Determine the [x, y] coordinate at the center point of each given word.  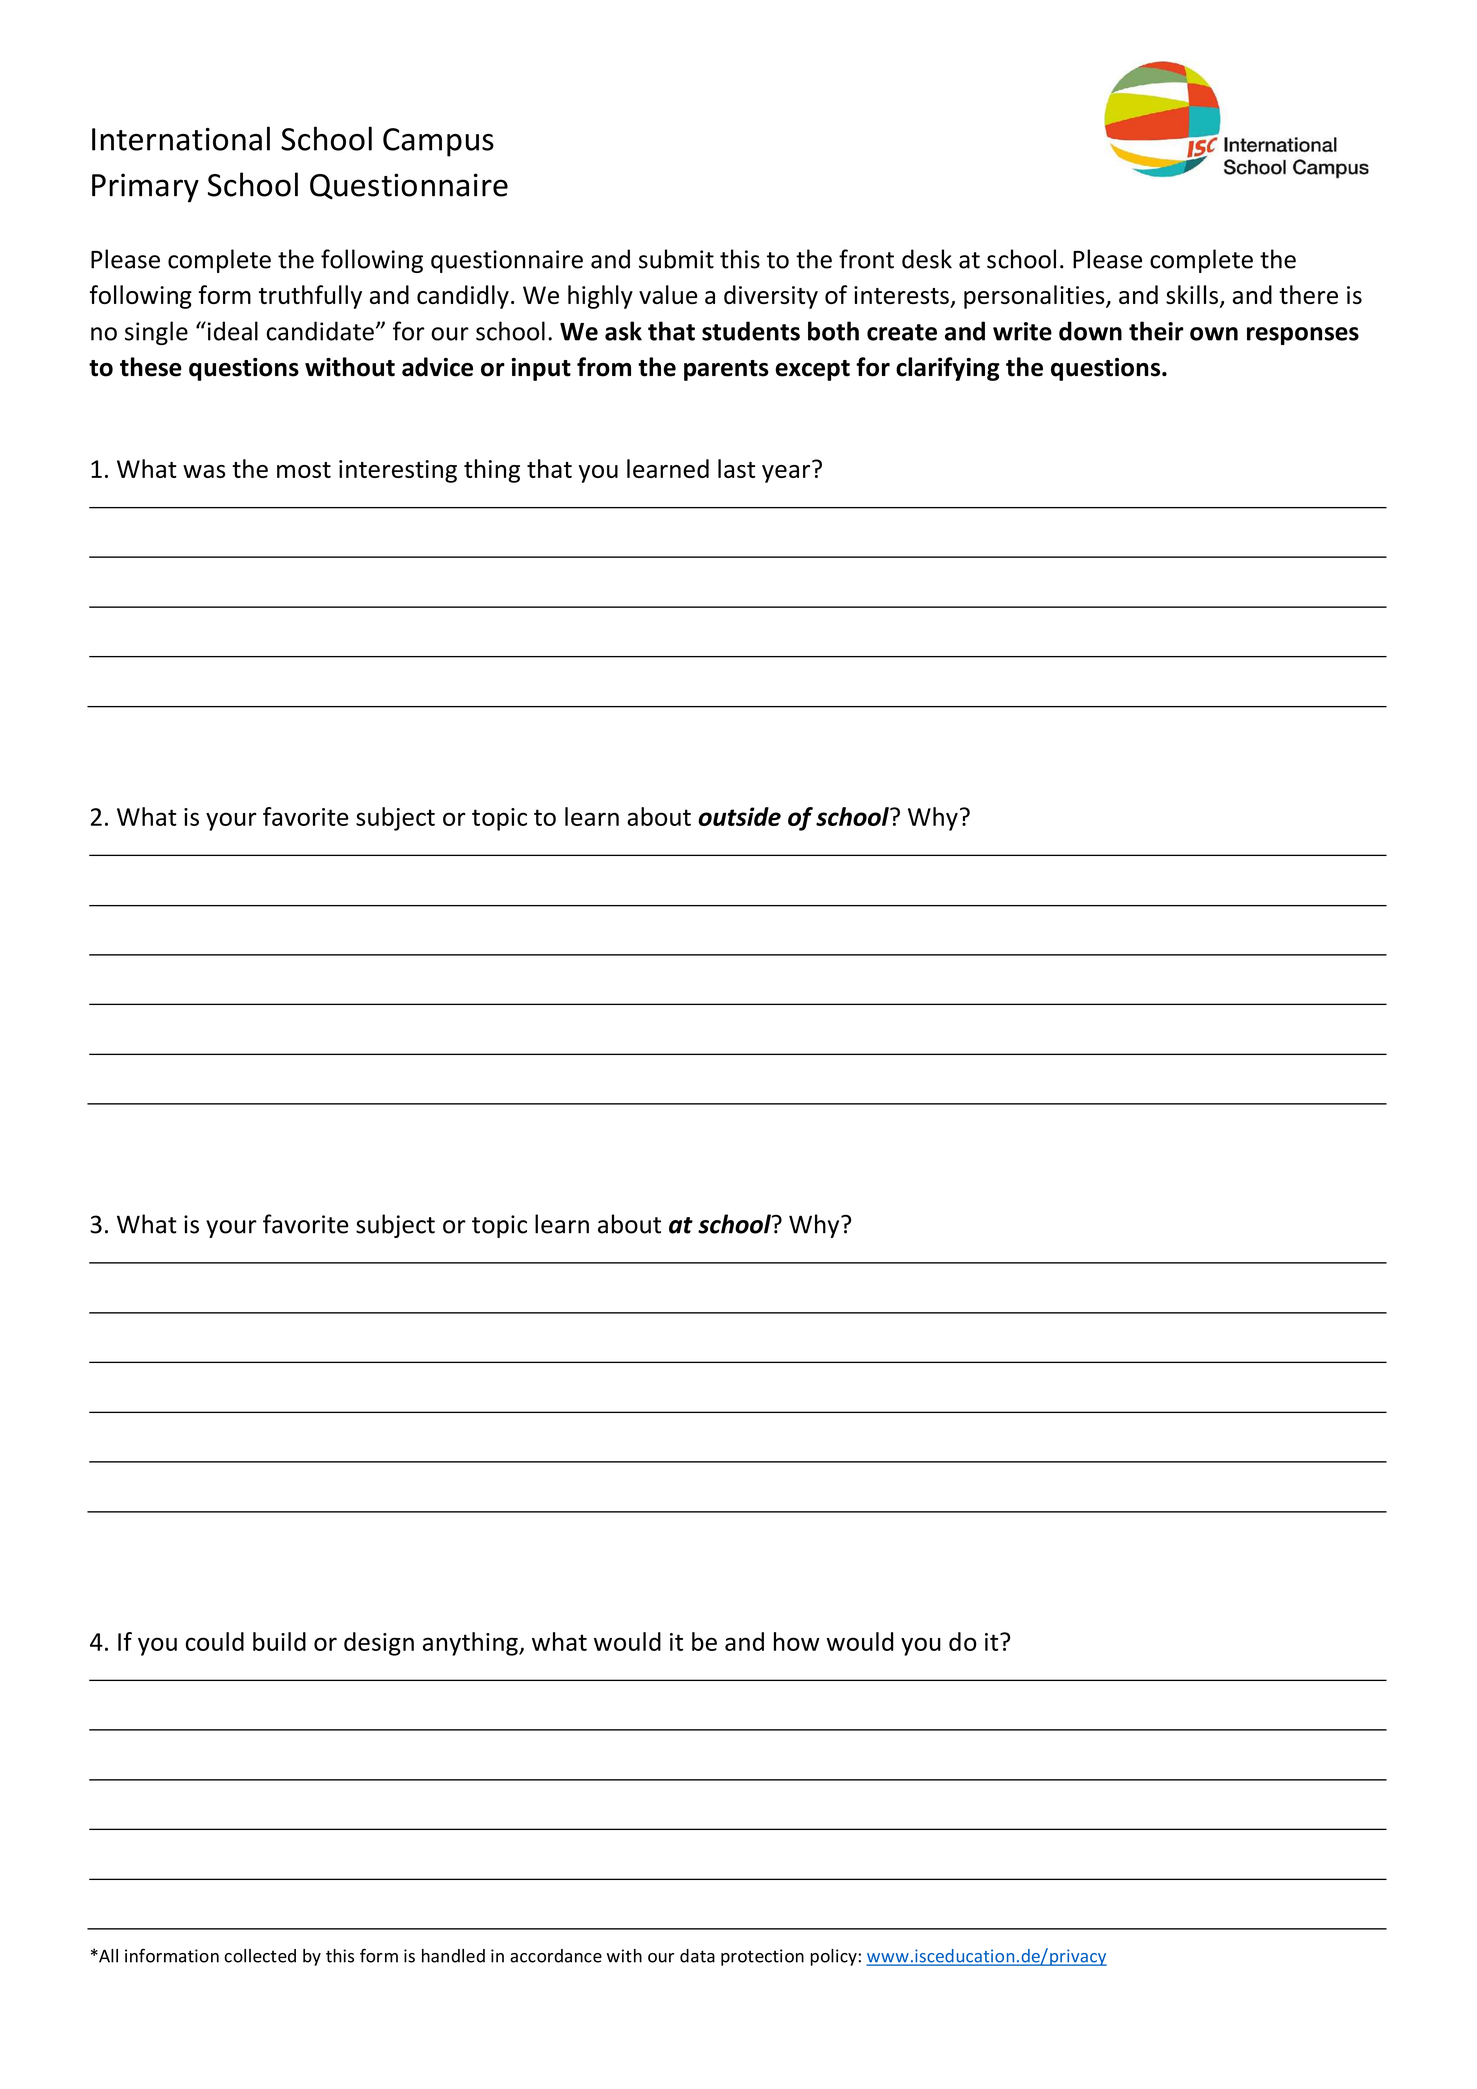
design [379, 1644]
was [204, 471]
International [181, 138]
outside [739, 816]
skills [1192, 294]
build [279, 1641]
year [787, 472]
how [797, 1641]
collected [260, 1956]
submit [676, 259]
